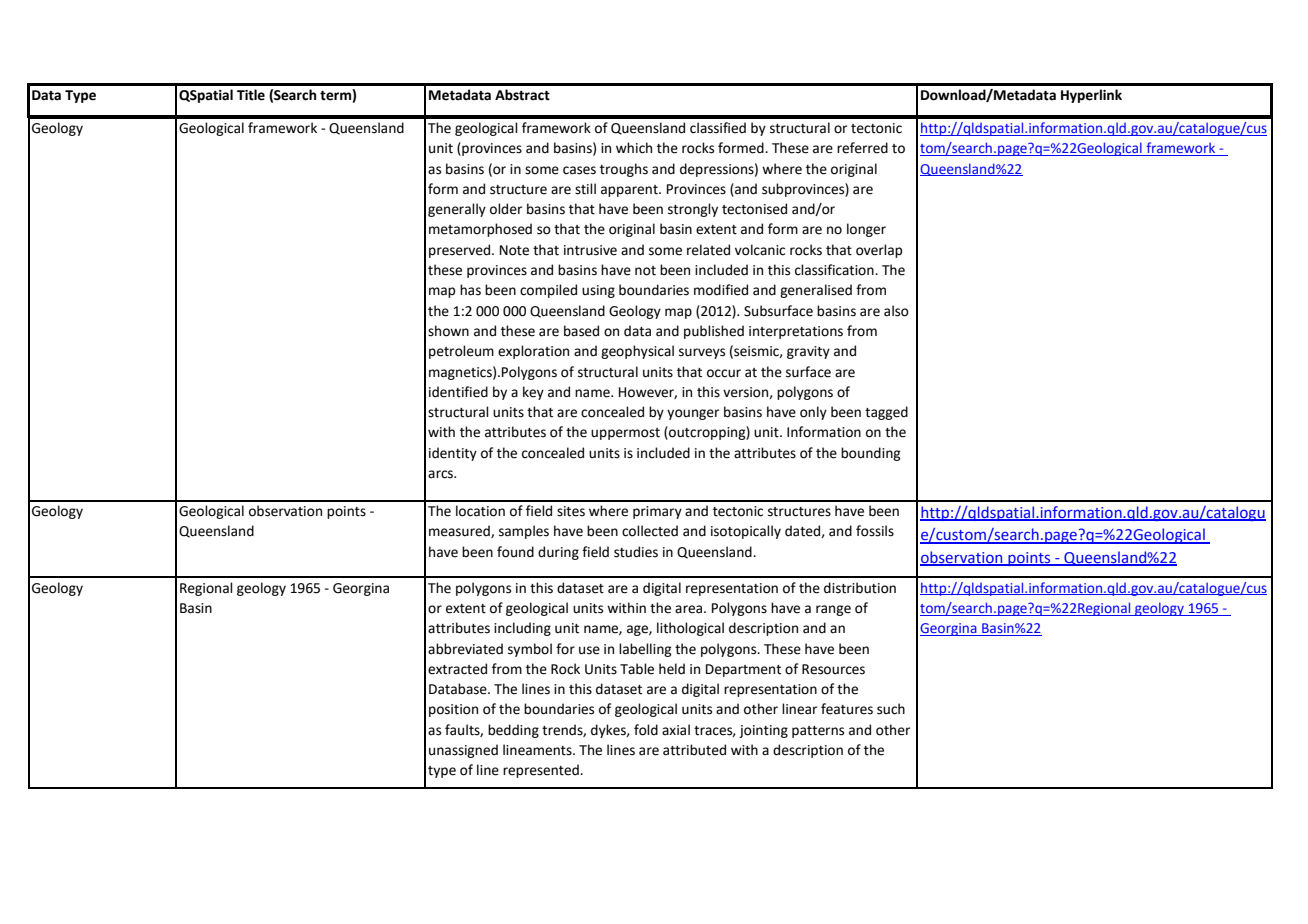  Describe the element at coordinates (1091, 96) in the page. I see `Hyperlink` at that location.
